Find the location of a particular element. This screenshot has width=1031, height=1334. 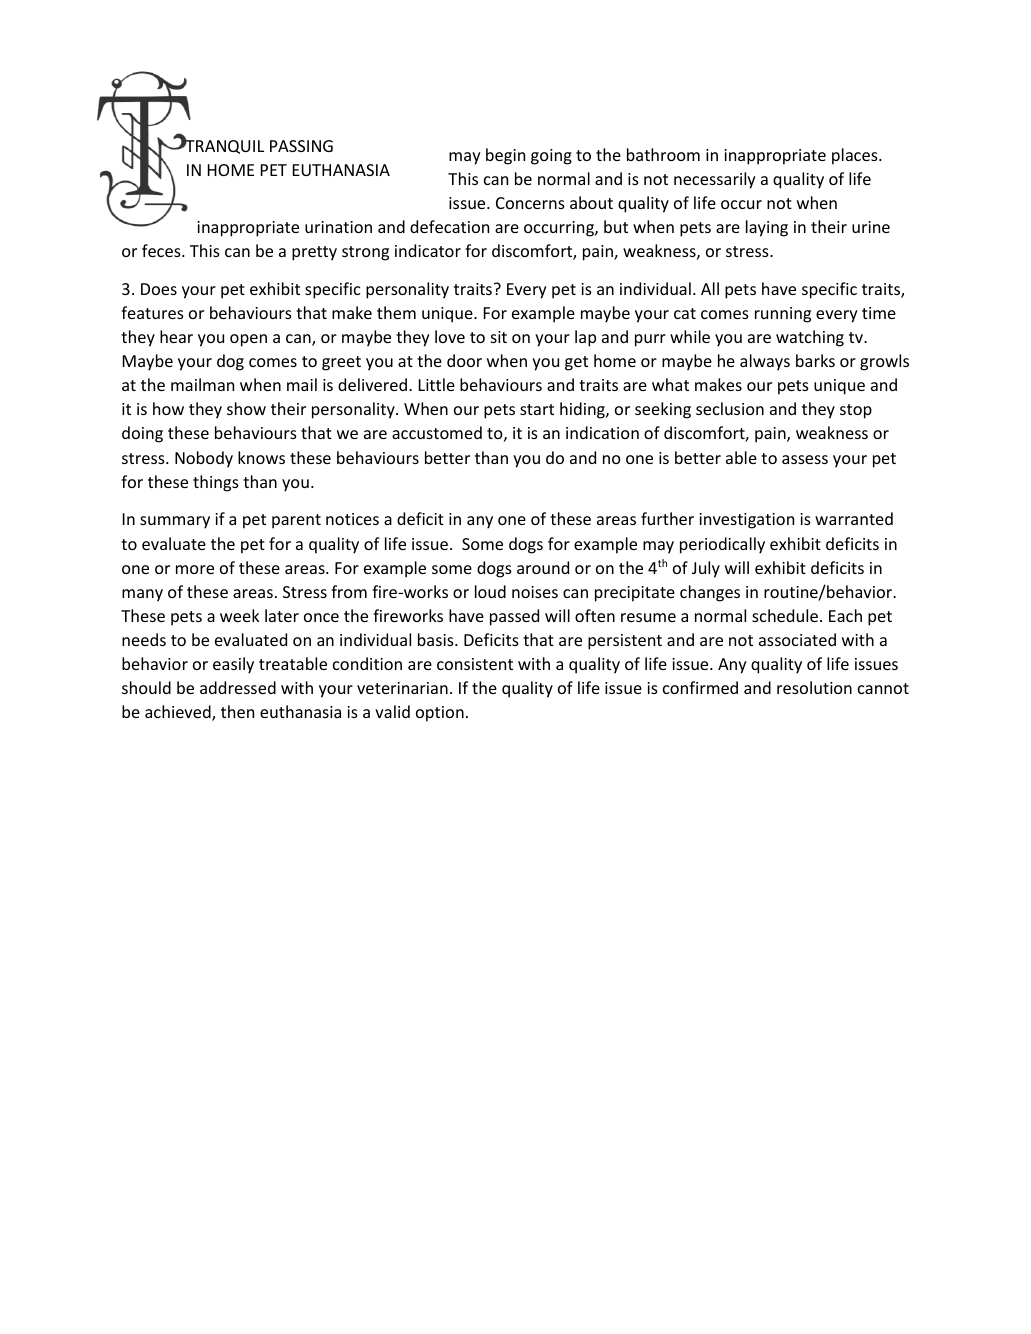

places is located at coordinates (856, 156).
